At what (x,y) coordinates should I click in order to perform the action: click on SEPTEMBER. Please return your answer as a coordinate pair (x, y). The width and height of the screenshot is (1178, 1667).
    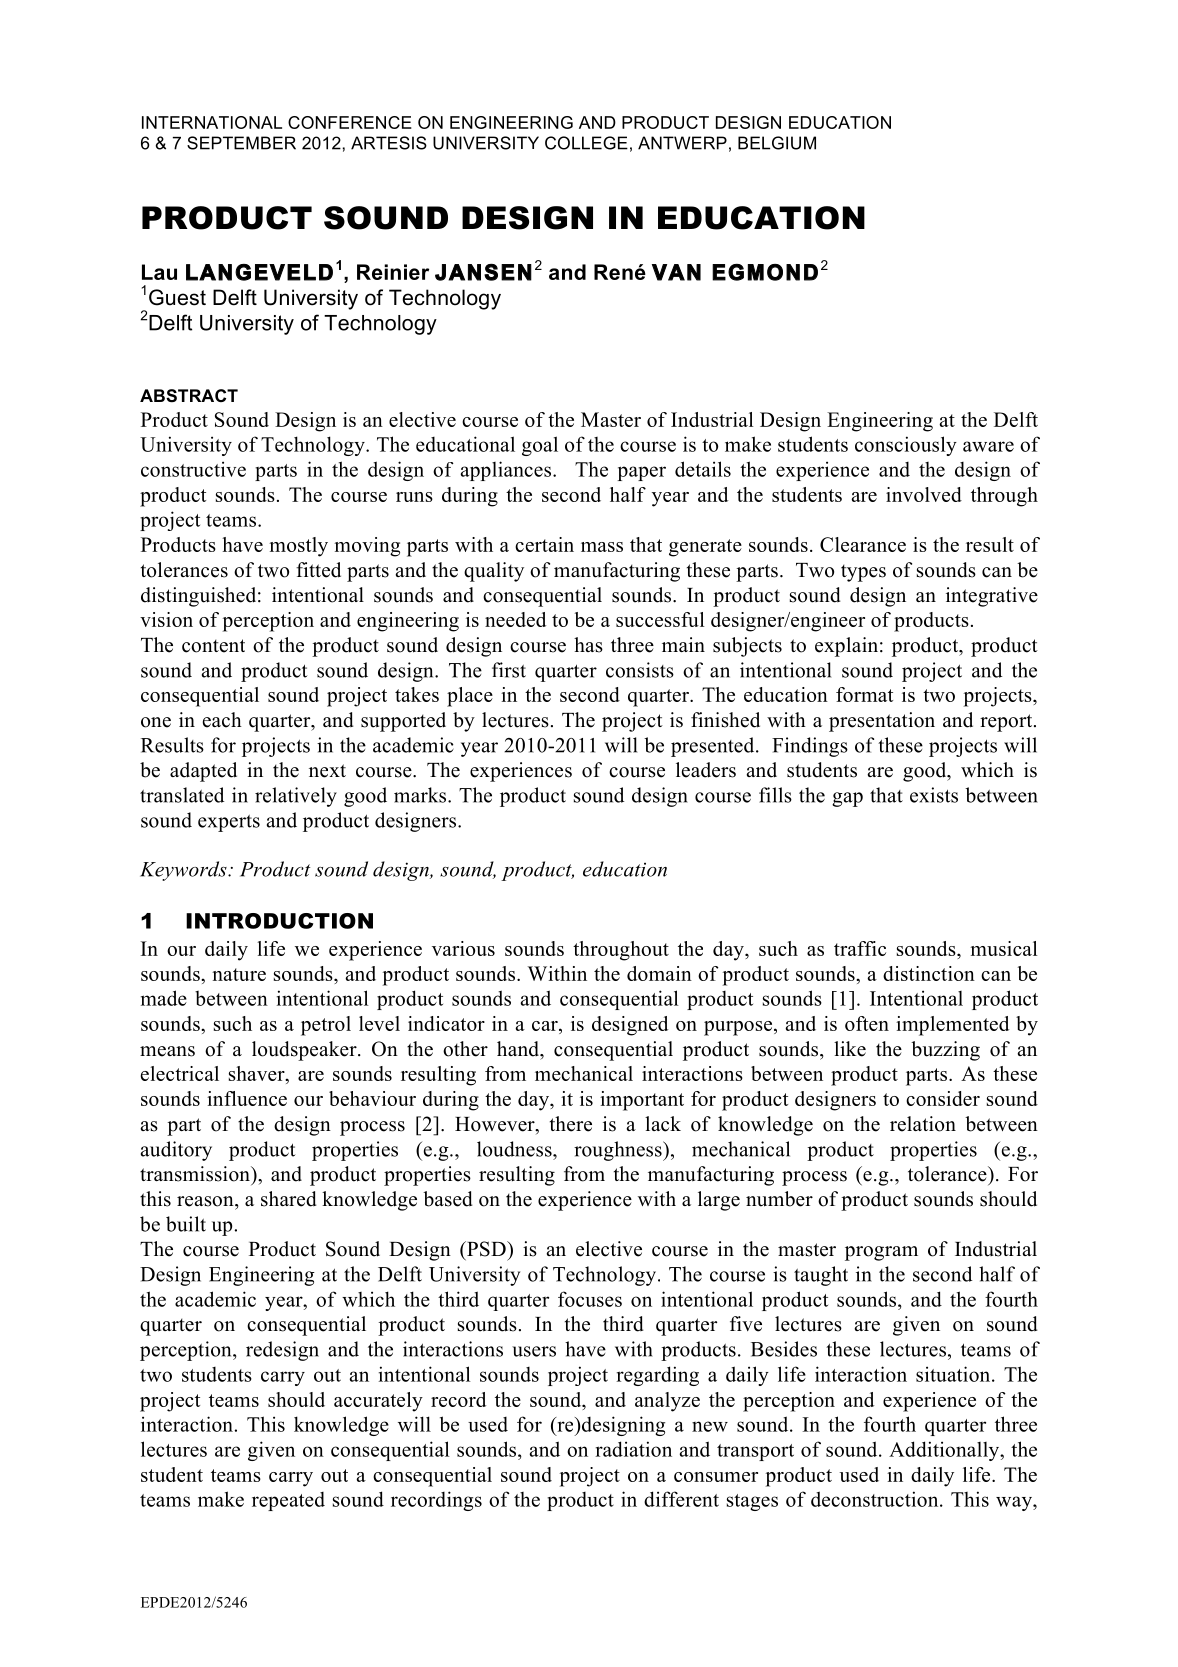
    Looking at the image, I should click on (241, 143).
